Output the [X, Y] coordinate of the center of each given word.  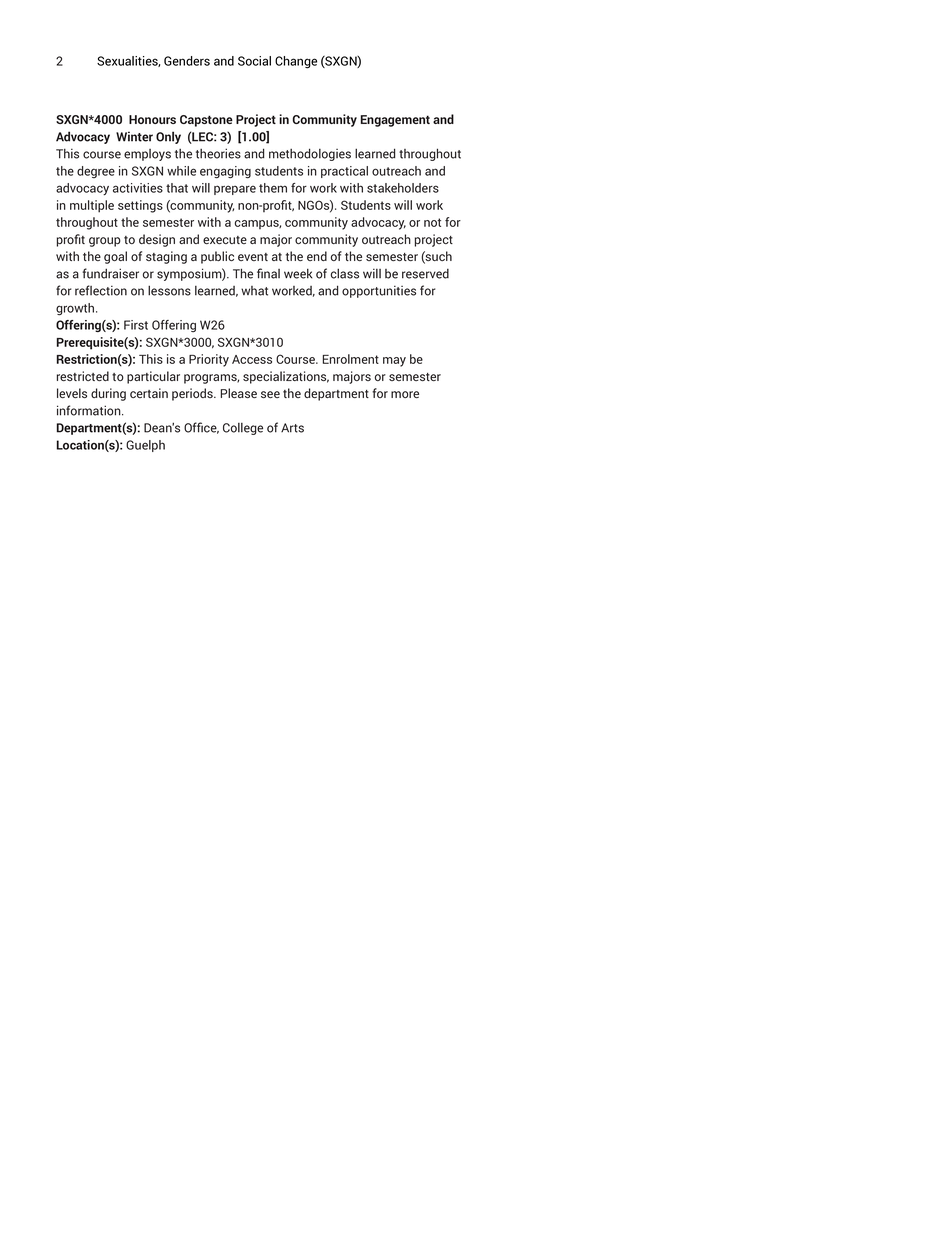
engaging [225, 172]
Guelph [145, 446]
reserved [425, 274]
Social [254, 61]
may [394, 362]
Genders [187, 61]
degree [96, 172]
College [243, 429]
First [136, 325]
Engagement [395, 121]
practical [344, 172]
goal [115, 257]
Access [252, 359]
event [253, 257]
